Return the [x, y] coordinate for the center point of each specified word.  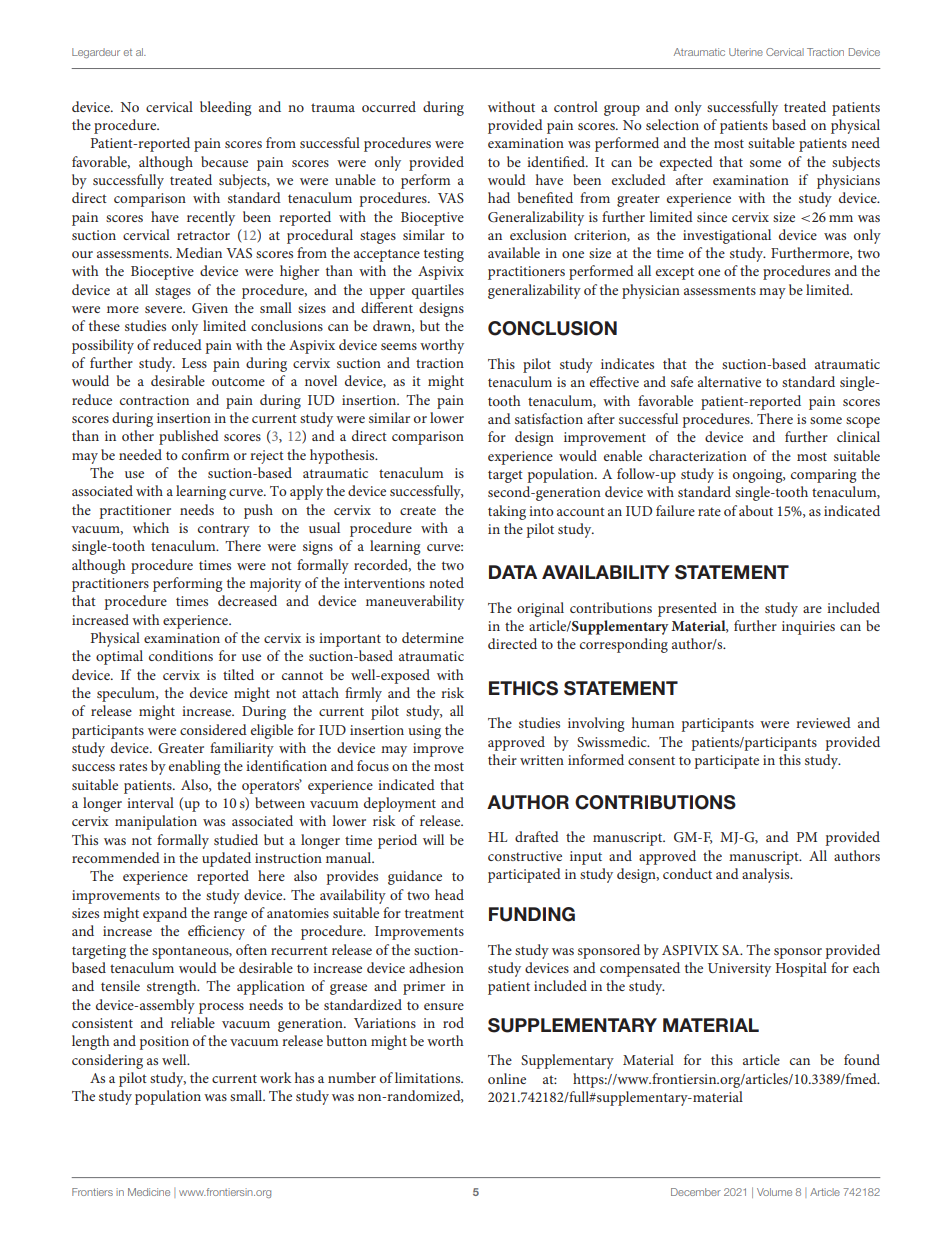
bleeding [226, 108]
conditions [181, 655]
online [507, 1078]
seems [399, 346]
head [449, 894]
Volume [774, 1192]
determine [433, 637]
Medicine [149, 1192]
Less [194, 363]
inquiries [808, 628]
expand [165, 914]
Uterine [746, 52]
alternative [729, 381]
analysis [767, 875]
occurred [389, 106]
